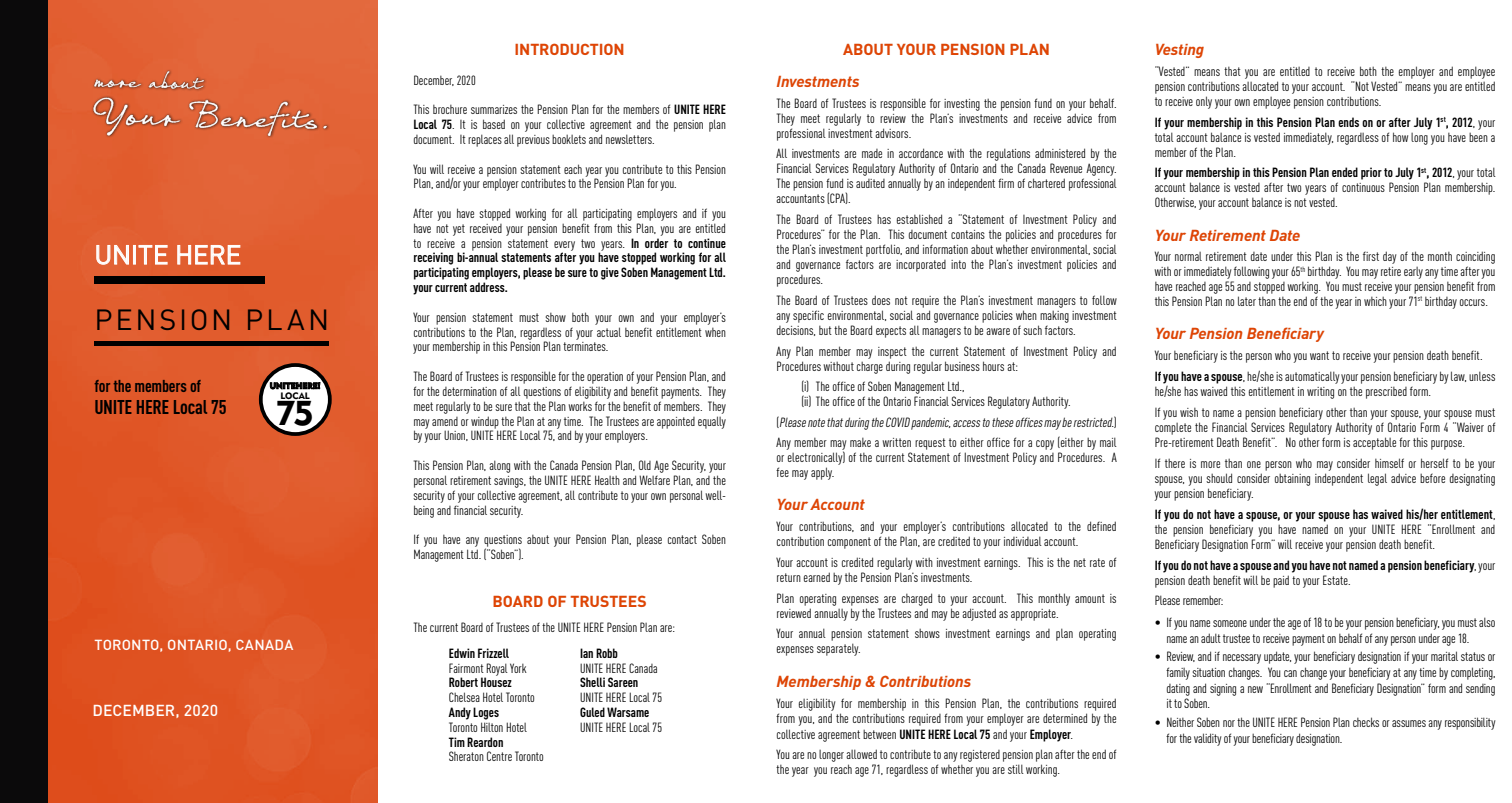 The image size is (1512, 803). What do you see at coordinates (569, 49) in the screenshot?
I see `INTRODUCTION` at bounding box center [569, 49].
